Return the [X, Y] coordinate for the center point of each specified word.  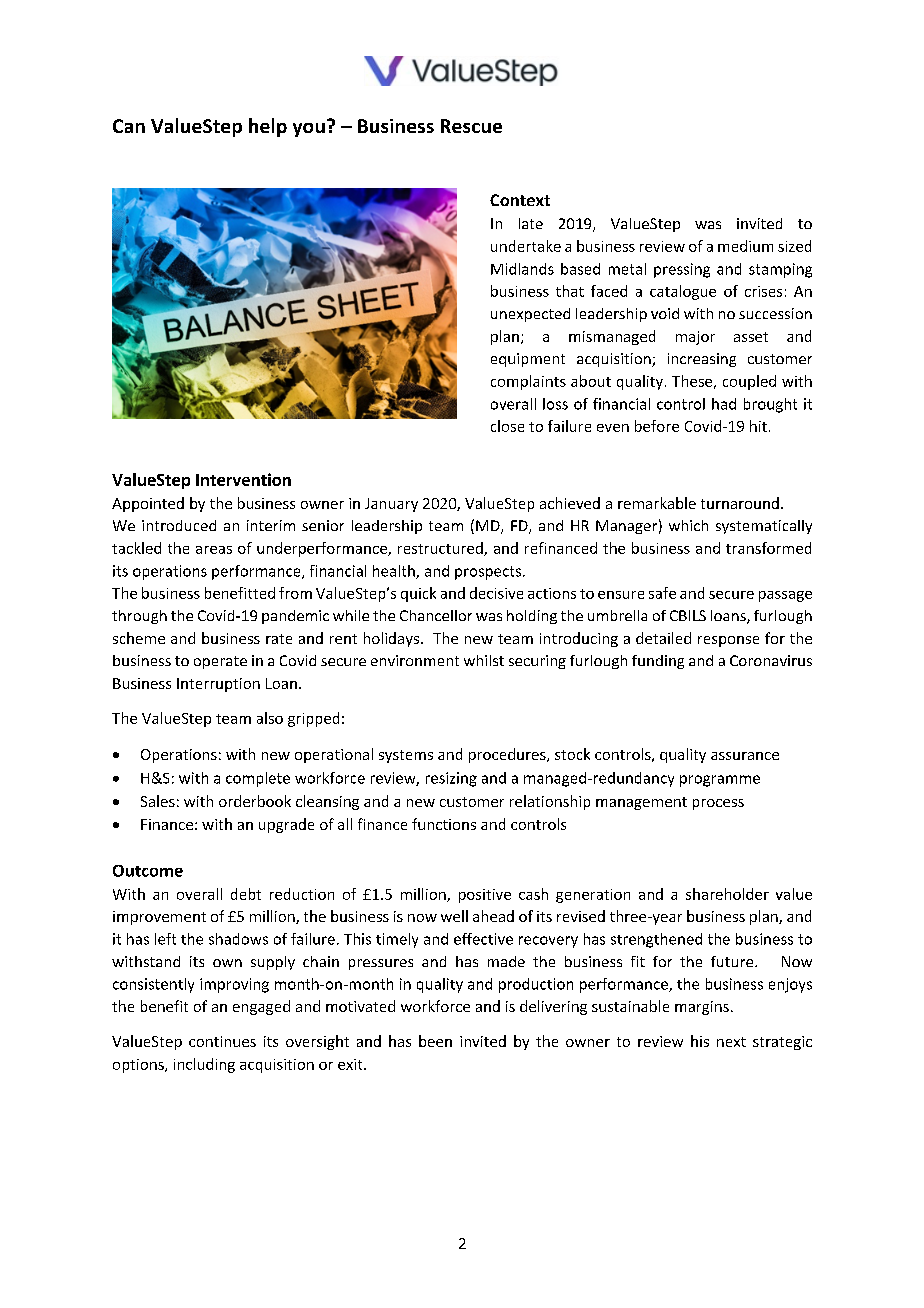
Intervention [243, 479]
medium [745, 246]
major [695, 338]
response [728, 641]
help [268, 127]
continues [222, 1041]
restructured [441, 549]
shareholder [727, 894]
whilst [484, 660]
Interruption [218, 685]
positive [485, 896]
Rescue [471, 126]
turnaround [740, 503]
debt [246, 894]
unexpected [530, 315]
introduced [179, 525]
